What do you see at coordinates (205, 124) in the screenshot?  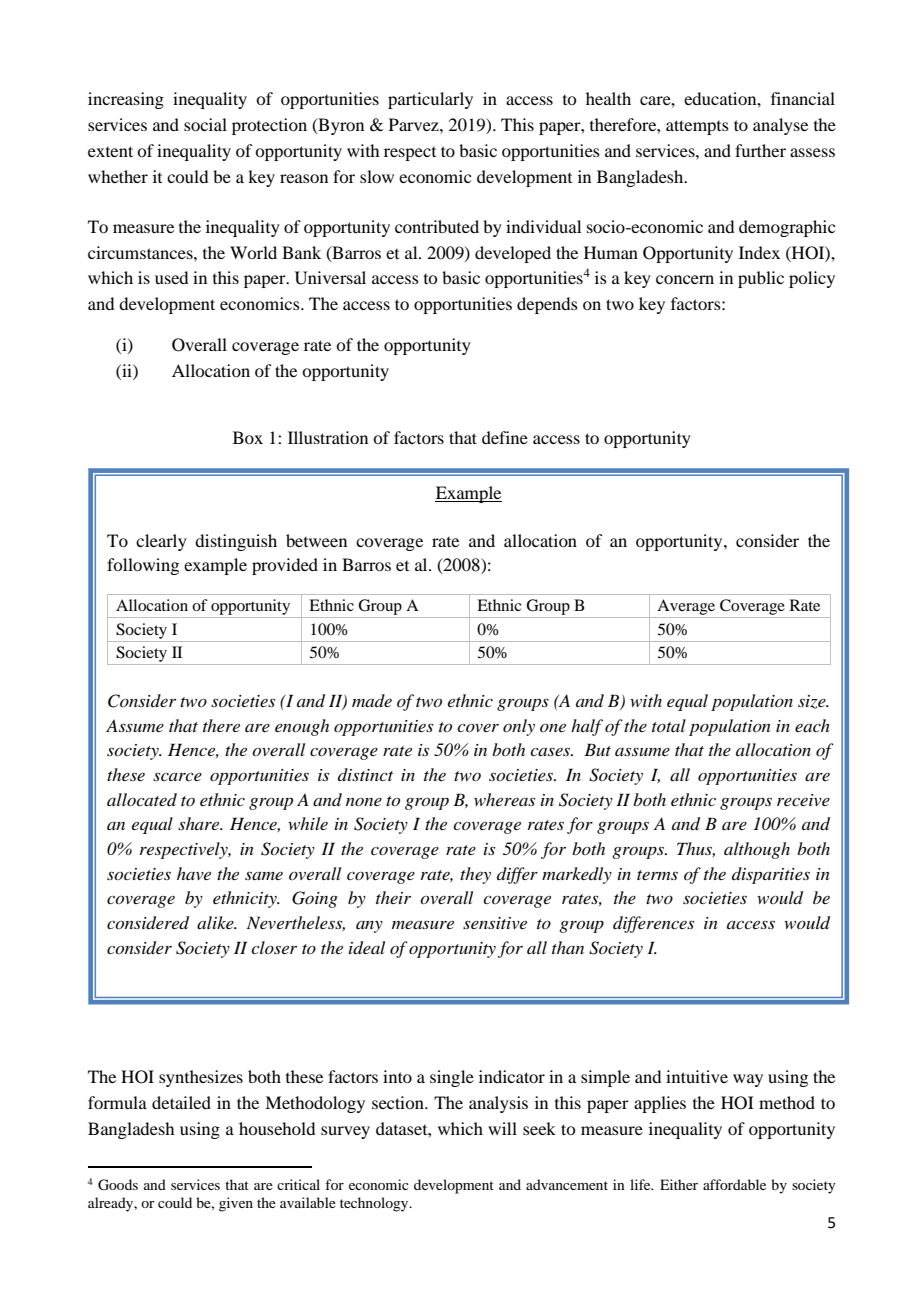 I see `social` at bounding box center [205, 124].
